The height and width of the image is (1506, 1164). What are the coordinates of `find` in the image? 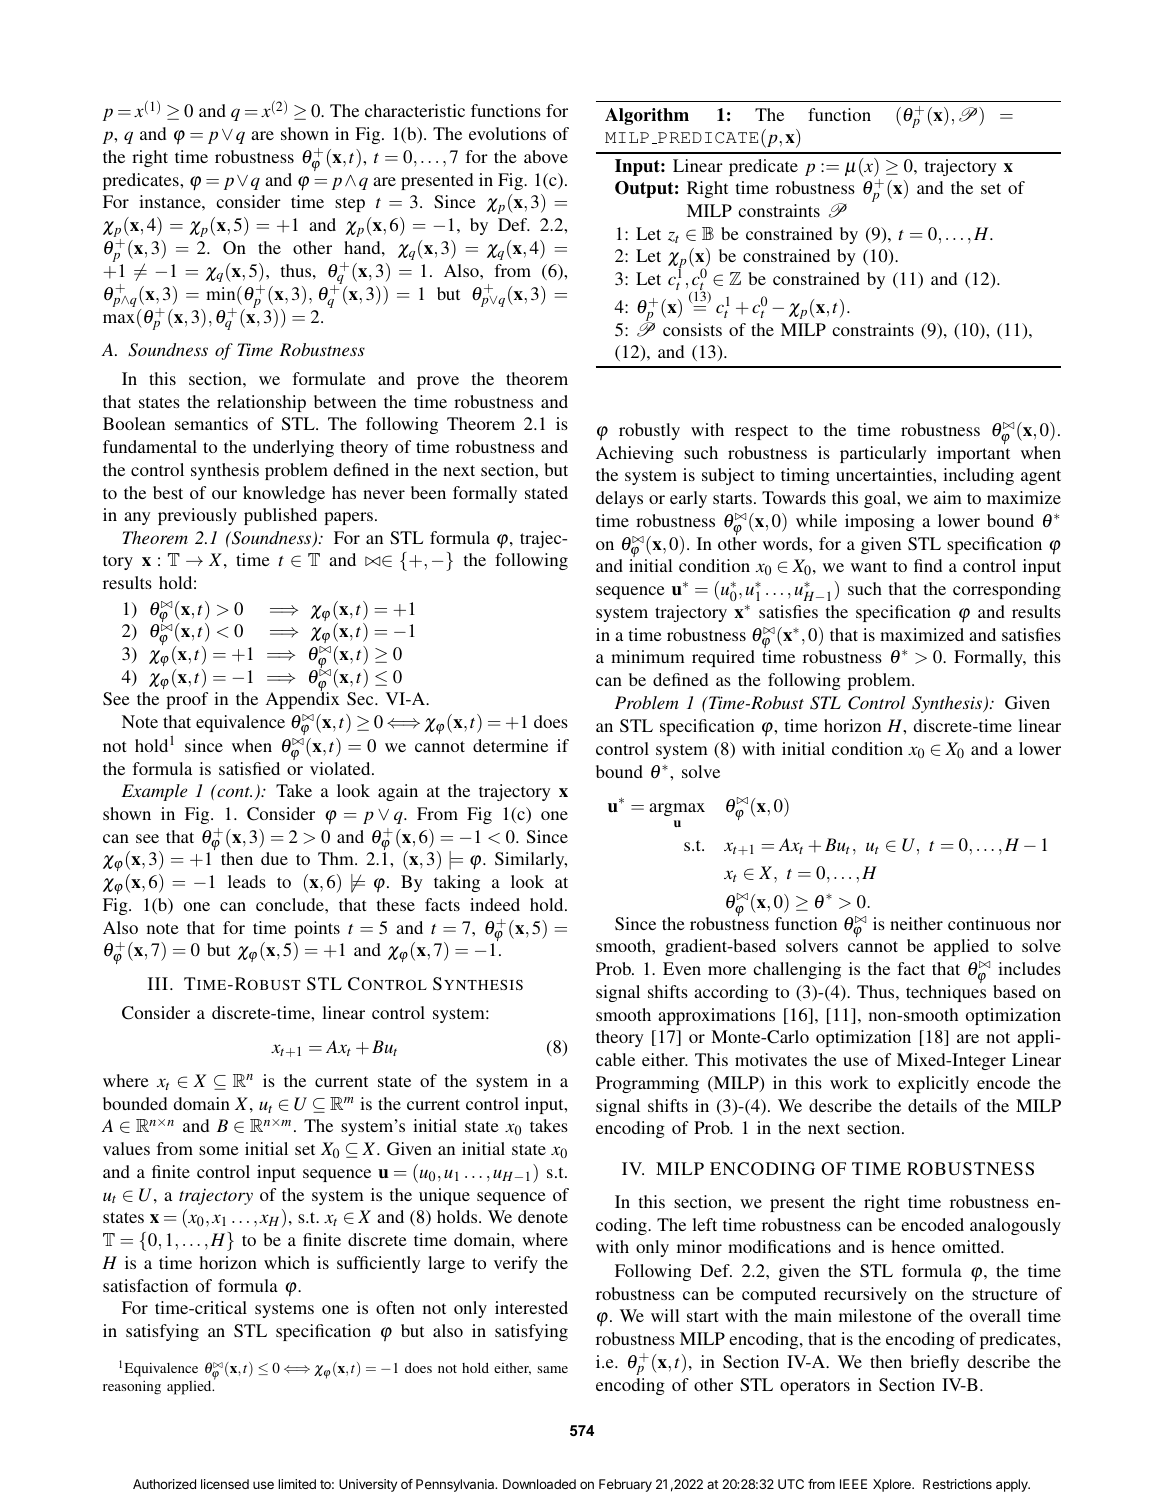 It's located at (928, 565).
